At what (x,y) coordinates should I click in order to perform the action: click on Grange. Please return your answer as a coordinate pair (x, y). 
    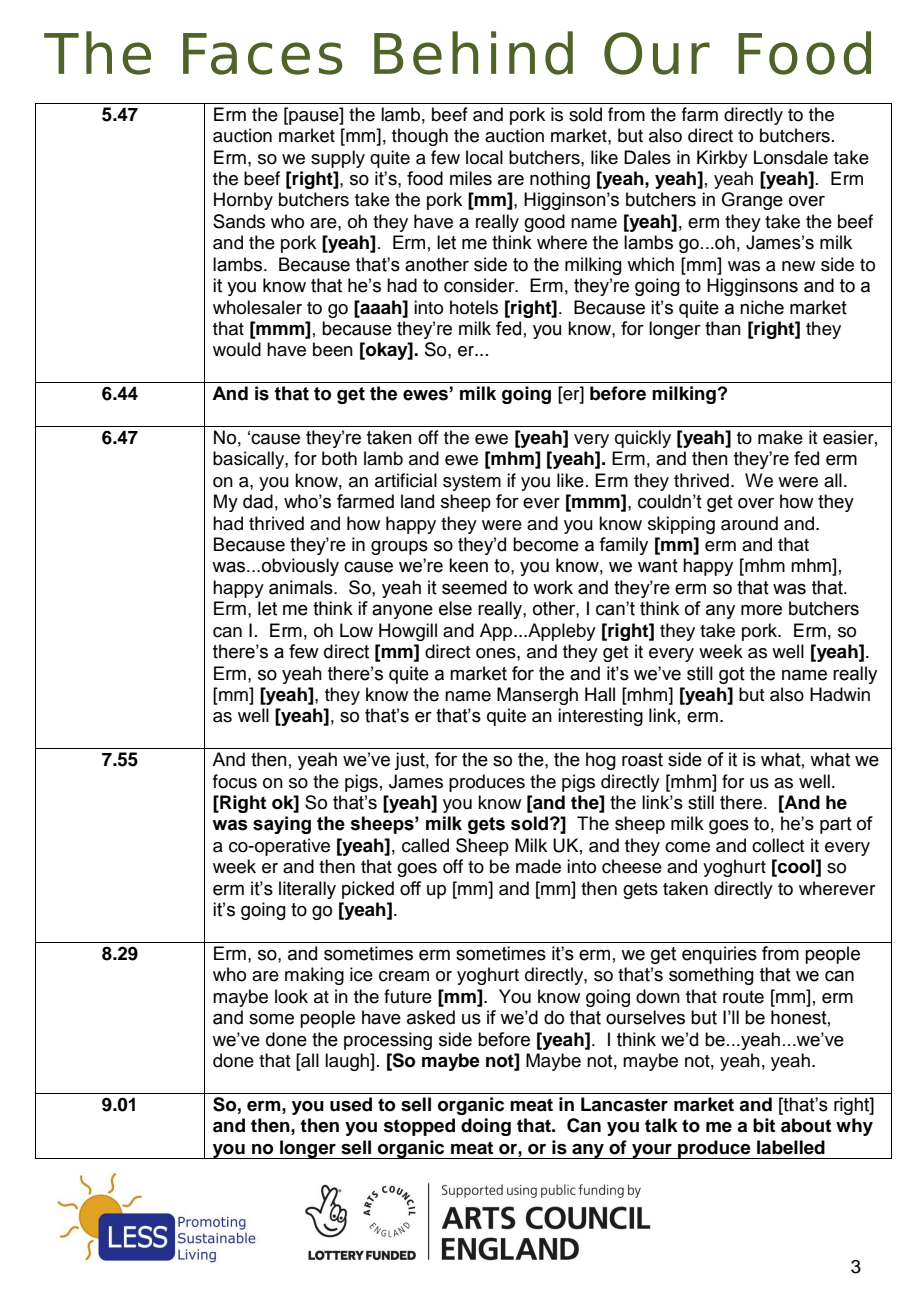
    Looking at the image, I should click on (752, 201).
